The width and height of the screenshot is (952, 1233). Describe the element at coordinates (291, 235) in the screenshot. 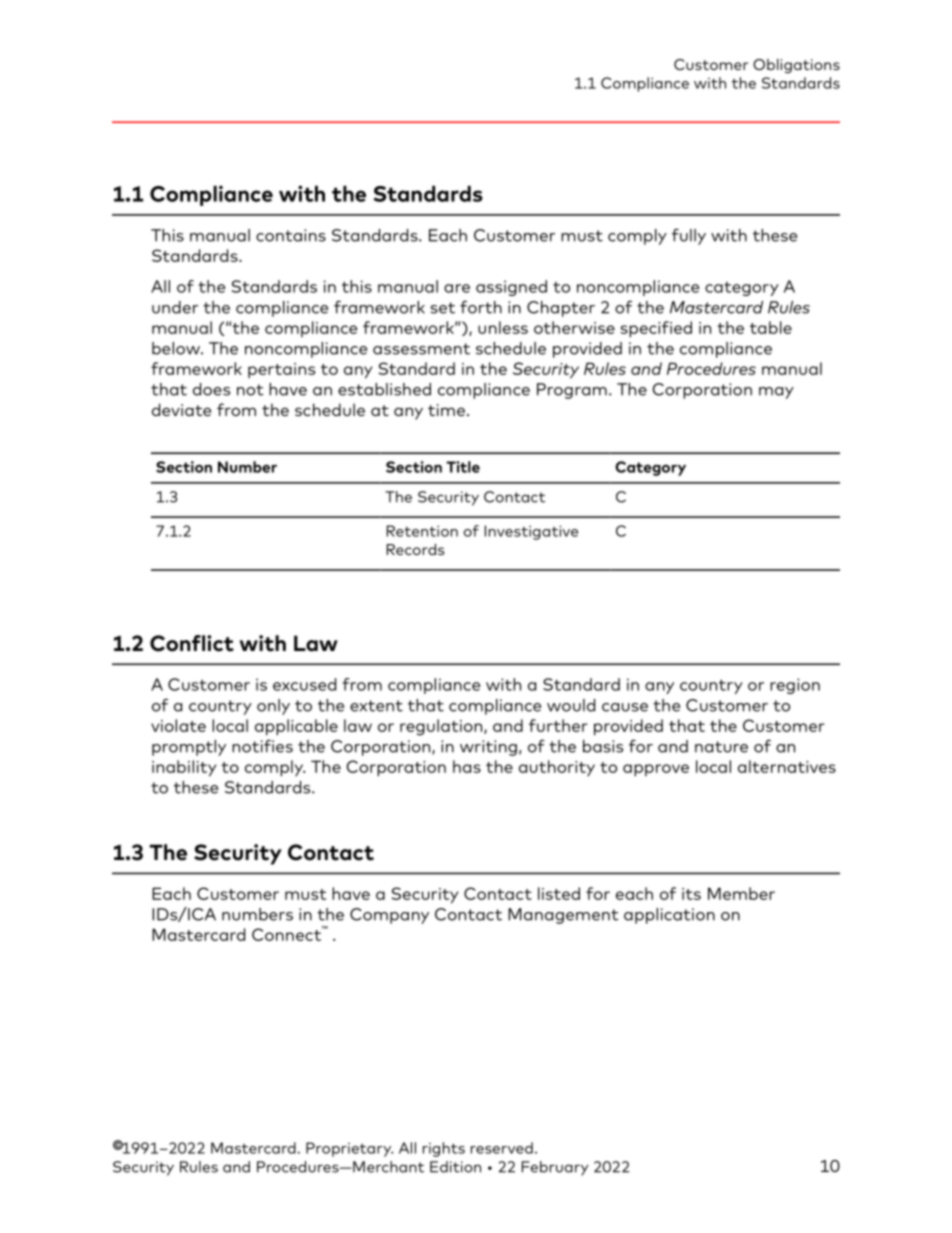

I see `contains` at that location.
